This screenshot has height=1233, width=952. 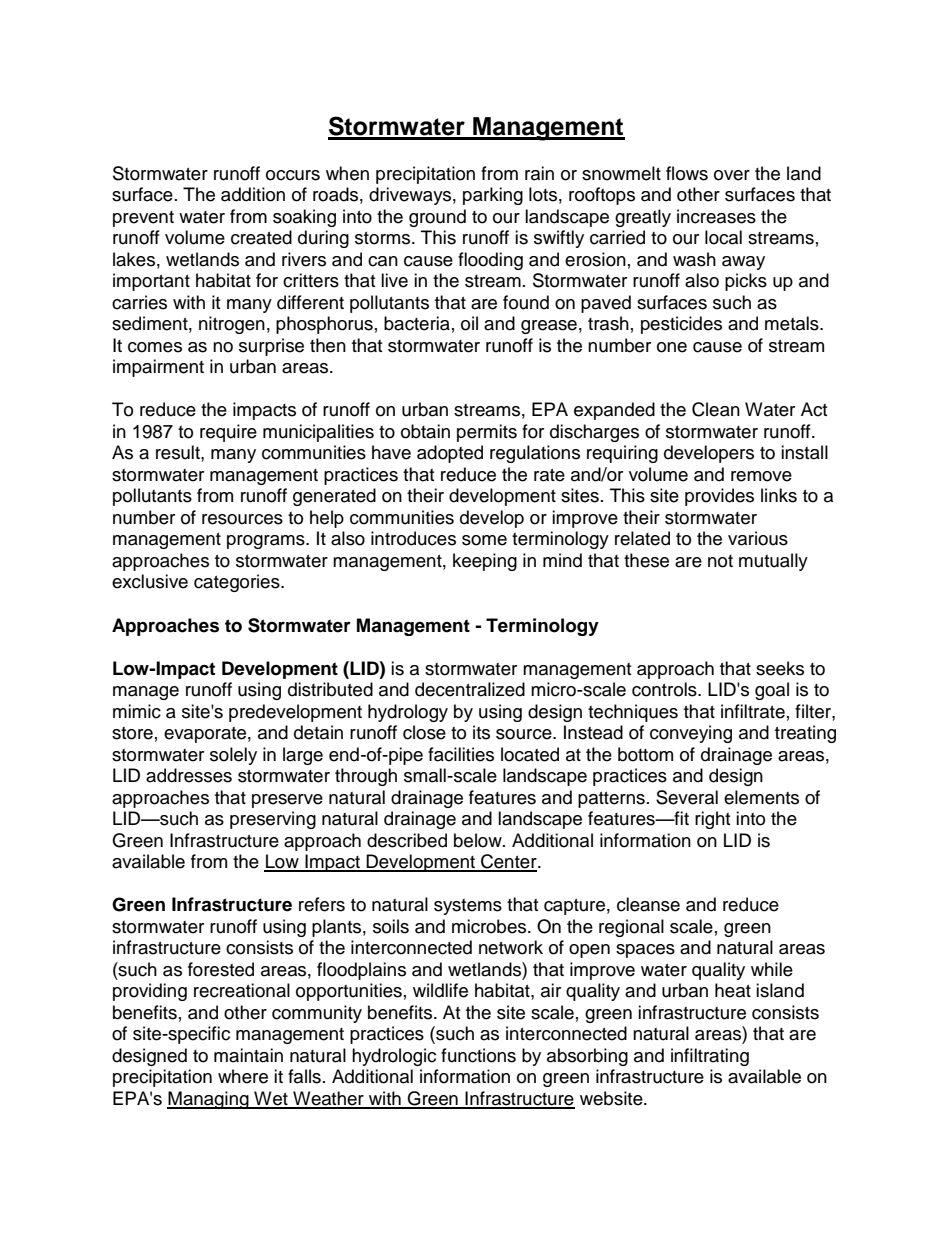 I want to click on addresses, so click(x=189, y=775).
